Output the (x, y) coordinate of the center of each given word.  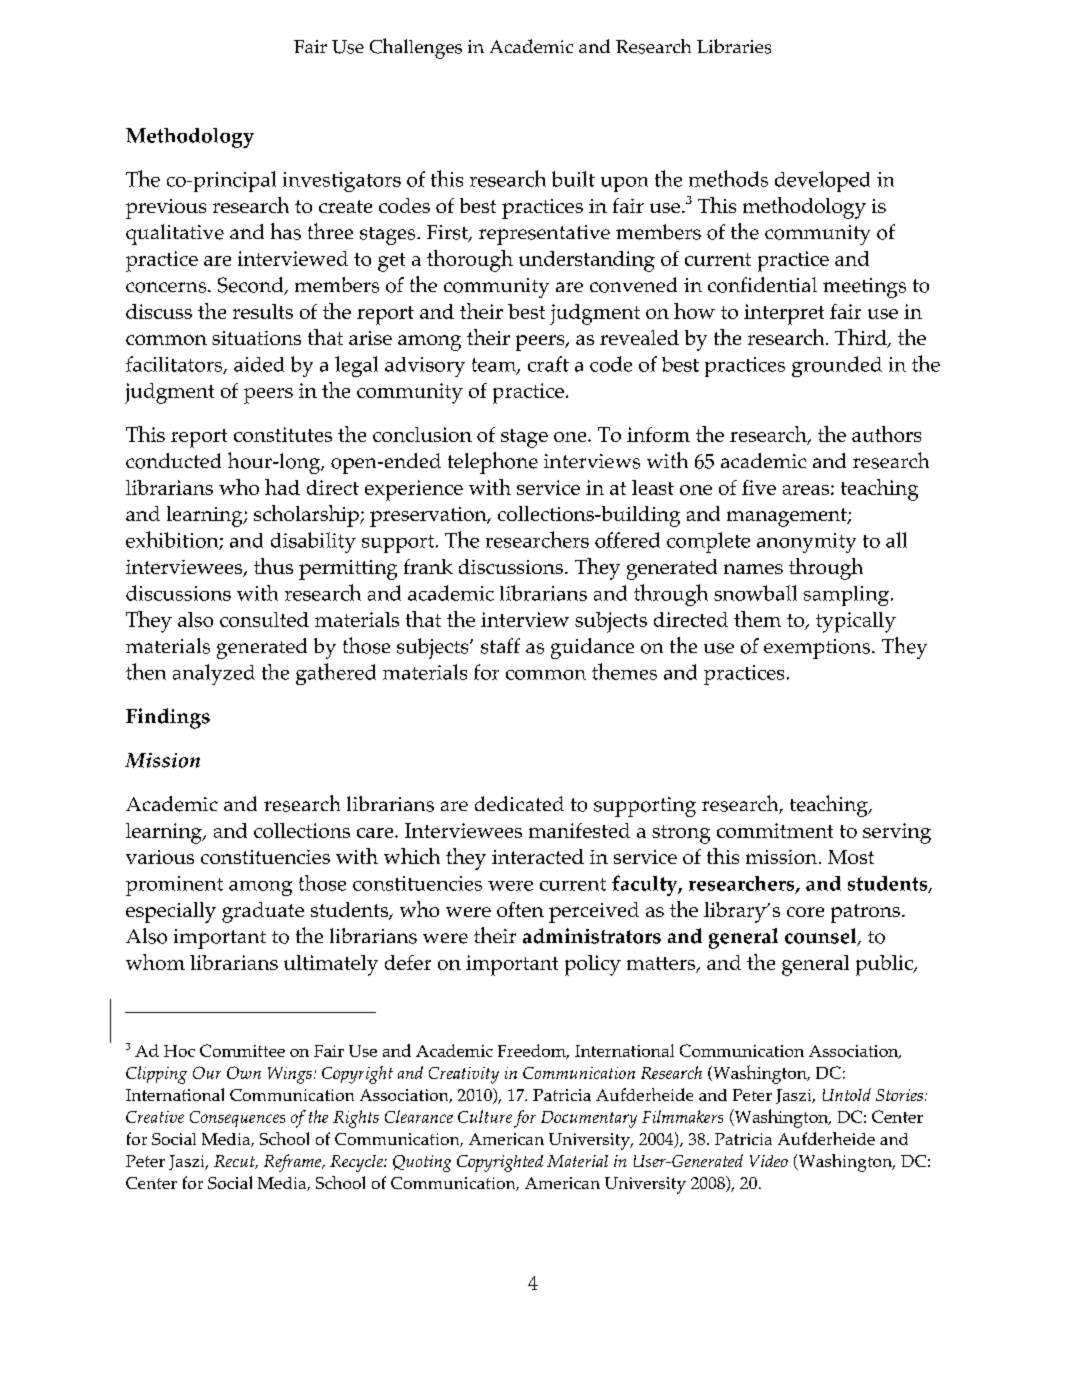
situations (256, 338)
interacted (538, 856)
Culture (485, 1116)
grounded (837, 366)
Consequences (237, 1119)
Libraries (734, 46)
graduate (263, 912)
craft (548, 364)
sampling (846, 596)
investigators (342, 182)
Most (851, 857)
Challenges (416, 48)
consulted (264, 619)
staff (500, 646)
